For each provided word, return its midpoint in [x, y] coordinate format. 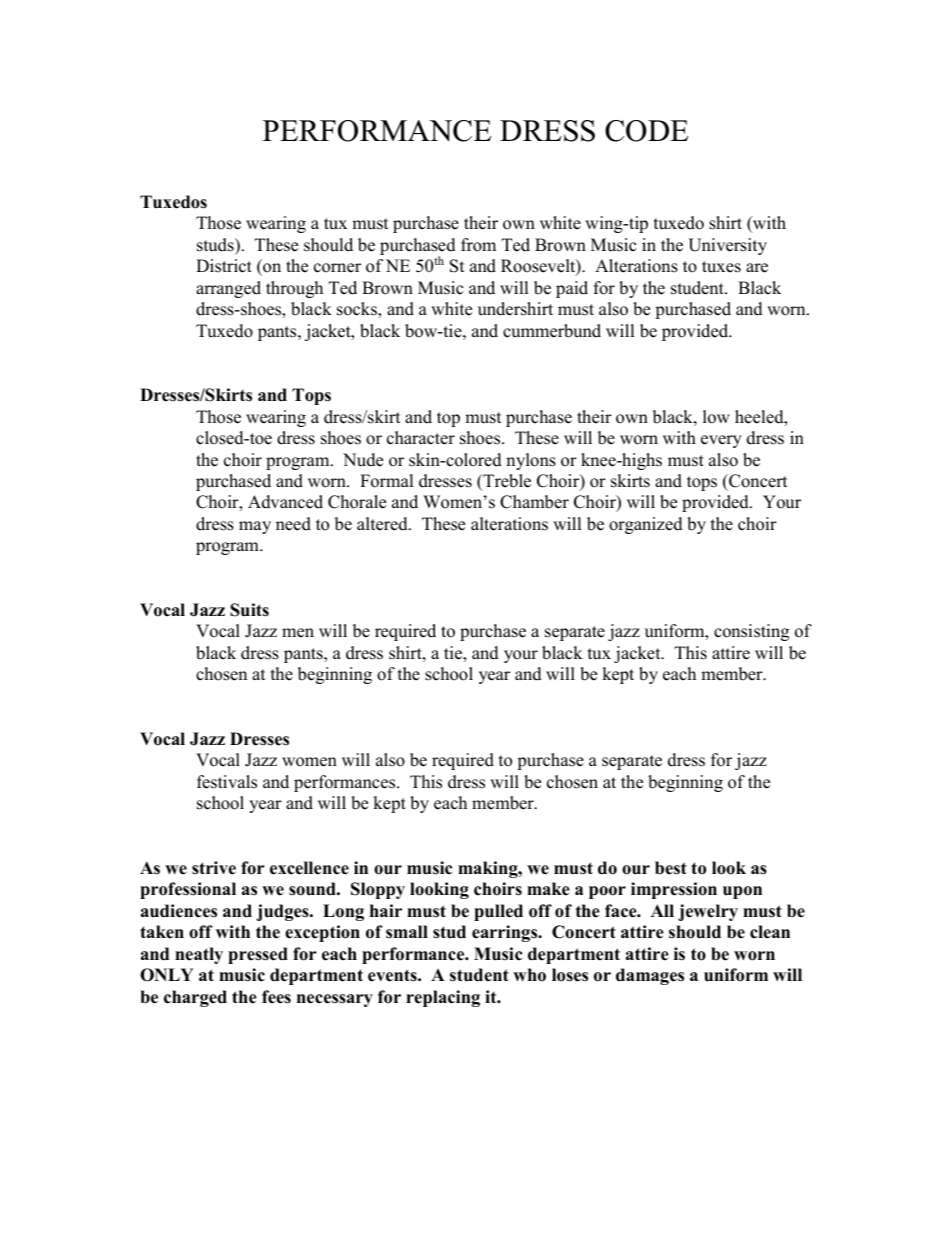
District [224, 266]
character [421, 438]
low [716, 417]
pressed [258, 955]
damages [650, 976]
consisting [751, 632]
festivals [227, 782]
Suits [249, 610]
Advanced [285, 502]
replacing [443, 998]
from [478, 245]
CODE [646, 131]
